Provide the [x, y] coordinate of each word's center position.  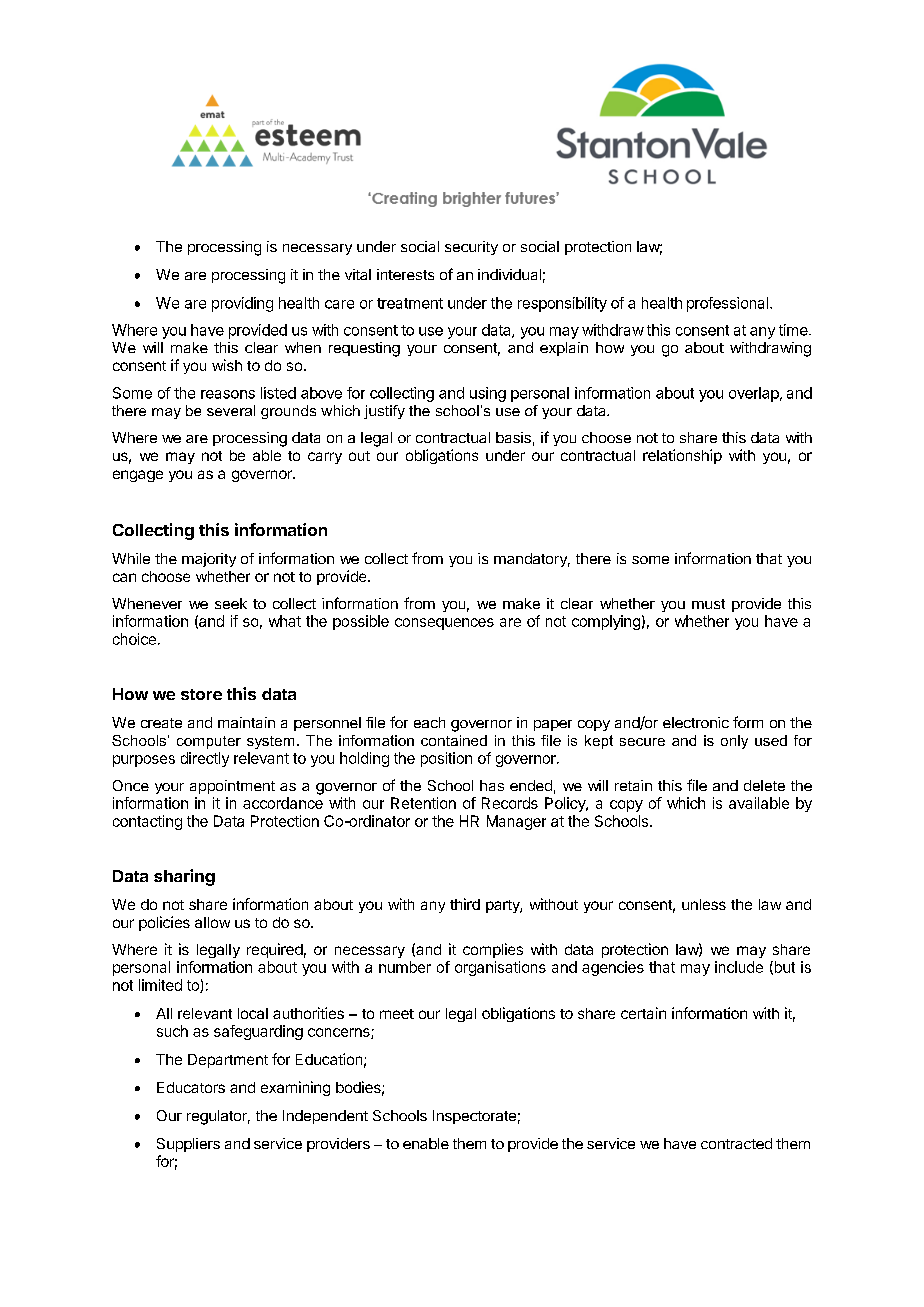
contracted [736, 1143]
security [471, 248]
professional [729, 304]
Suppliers [188, 1145]
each [429, 722]
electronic [696, 722]
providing [242, 304]
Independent [325, 1117]
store [201, 694]
